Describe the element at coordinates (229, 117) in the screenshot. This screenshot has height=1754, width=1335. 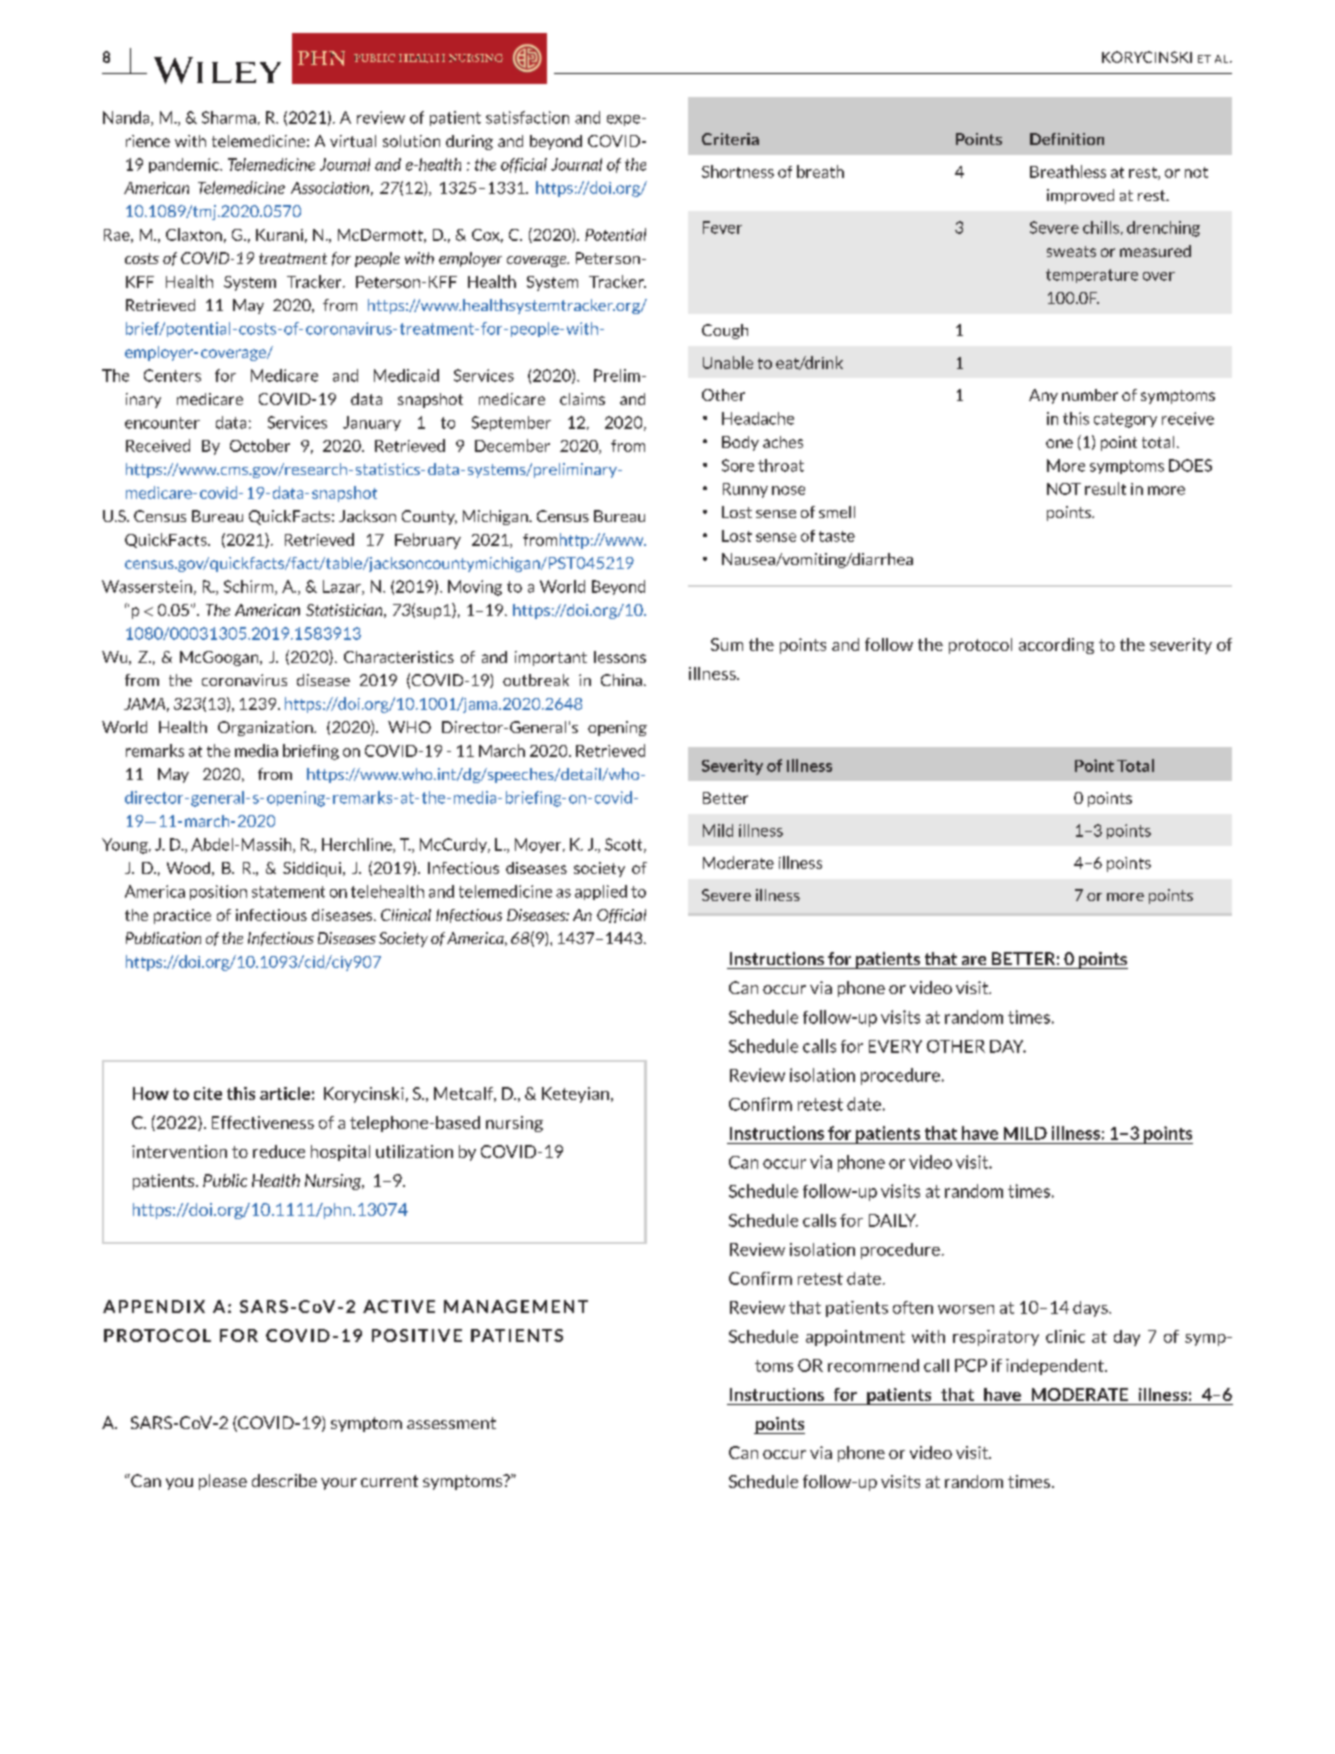
I see `Sharma` at that location.
